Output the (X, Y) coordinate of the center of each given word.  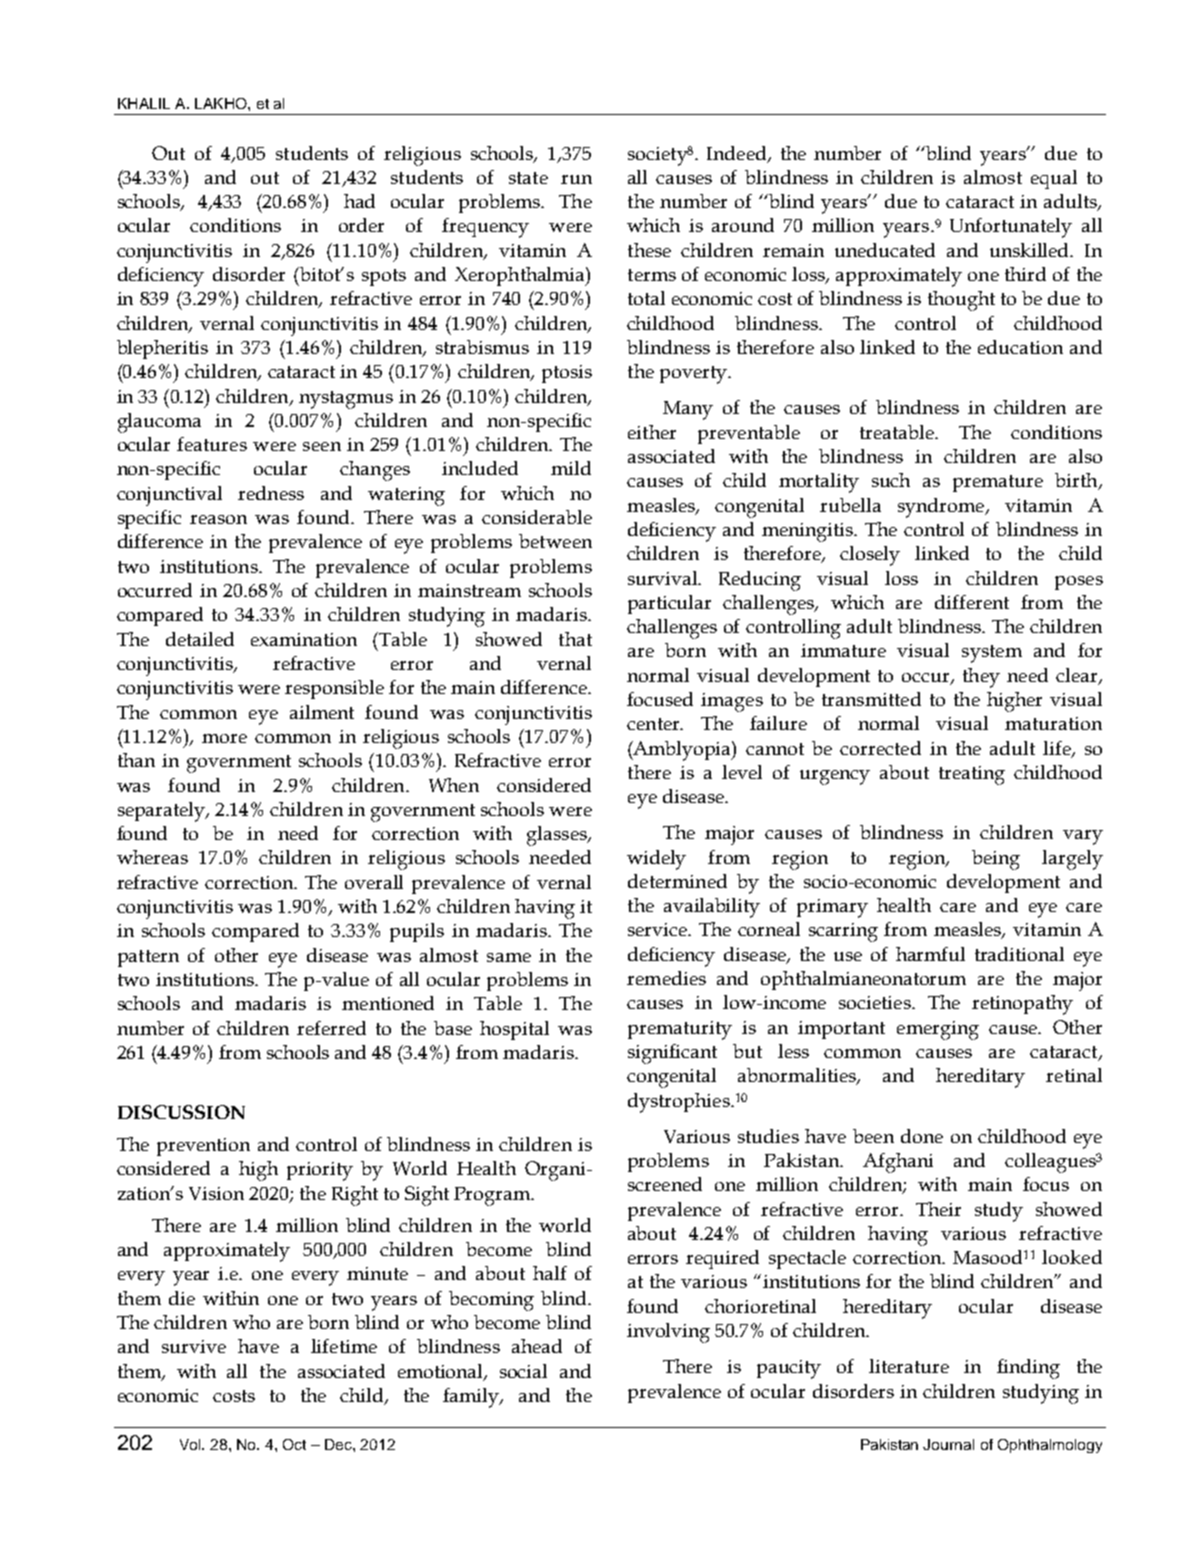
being (996, 860)
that (575, 639)
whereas (152, 857)
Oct (294, 1444)
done (922, 1136)
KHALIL (144, 103)
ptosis (567, 374)
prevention (203, 1147)
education (1020, 347)
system (992, 654)
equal (1054, 179)
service (659, 929)
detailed (200, 639)
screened (665, 1184)
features (212, 444)
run (576, 179)
